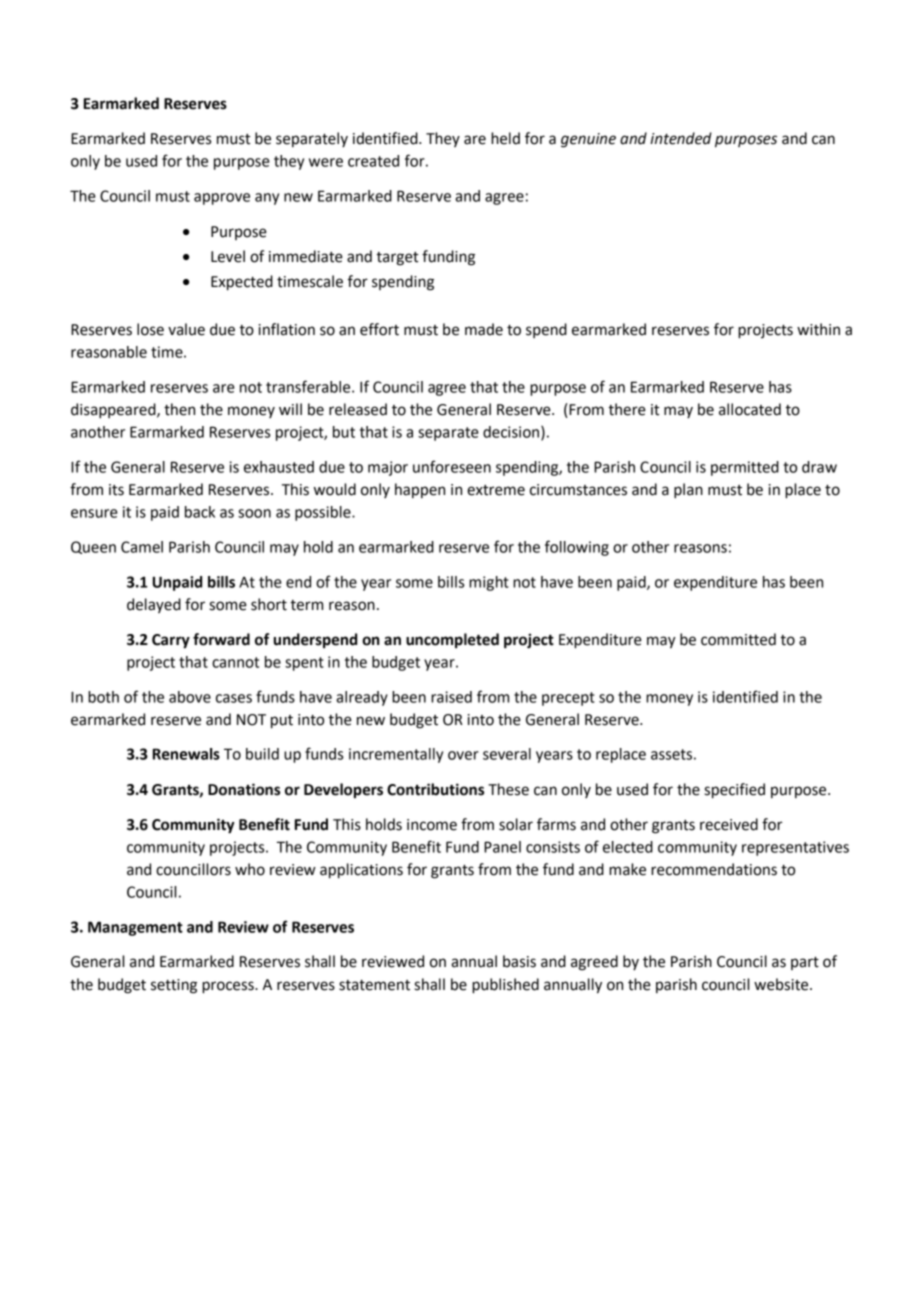 Image resolution: width=924 pixels, height=1308 pixels. Describe the element at coordinates (154, 605) in the screenshot. I see `delayed` at that location.
